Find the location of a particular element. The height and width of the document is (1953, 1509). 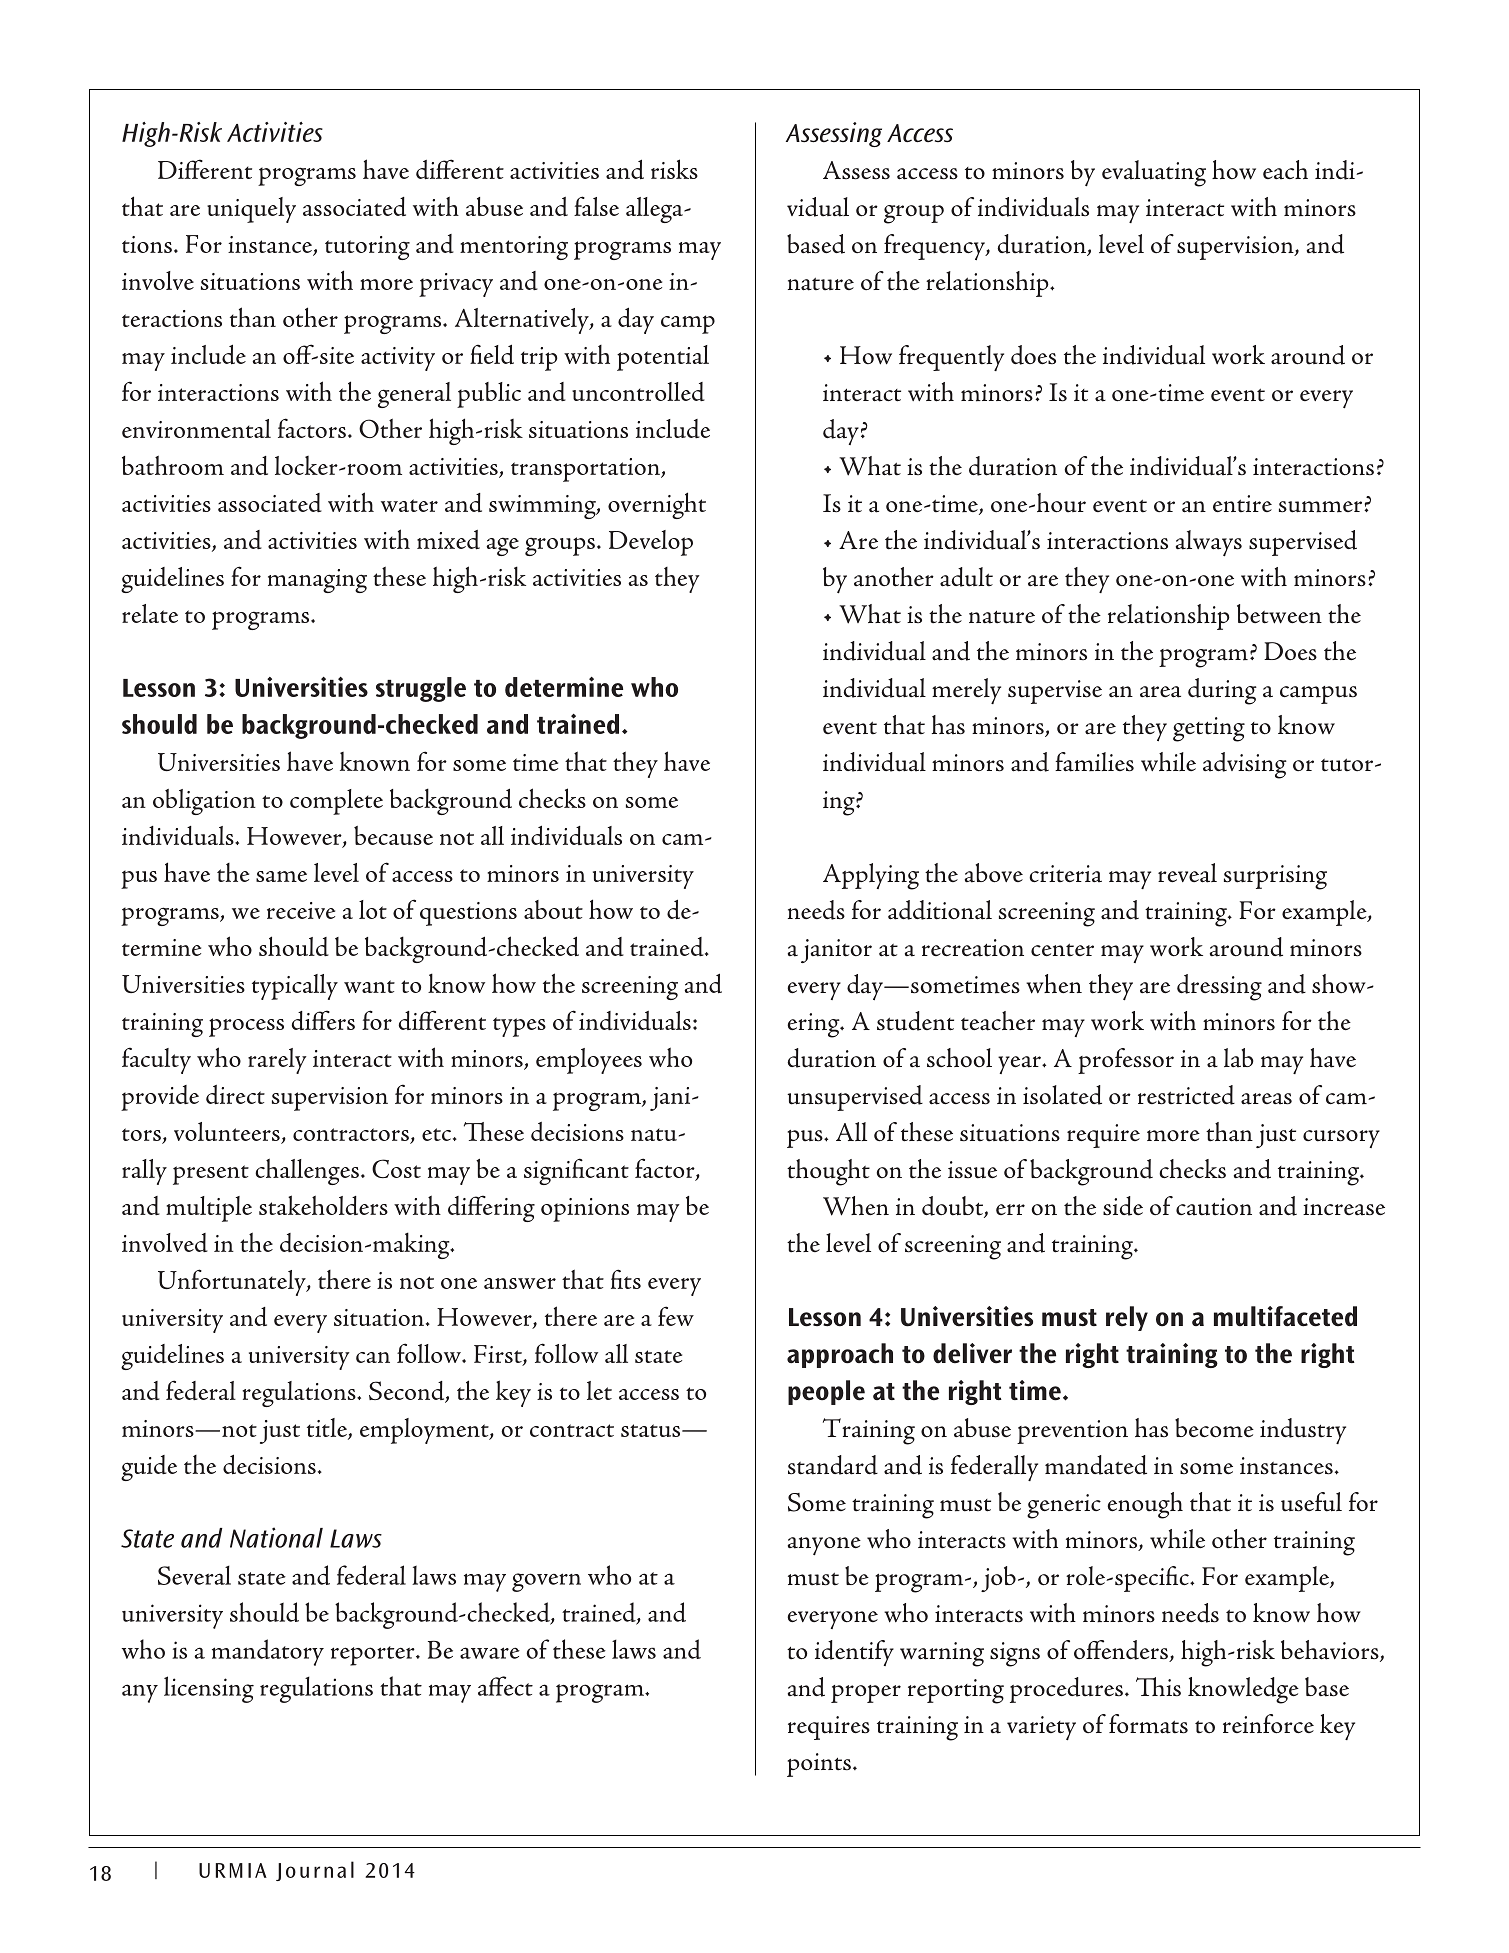

stakeholders is located at coordinates (323, 1205).
